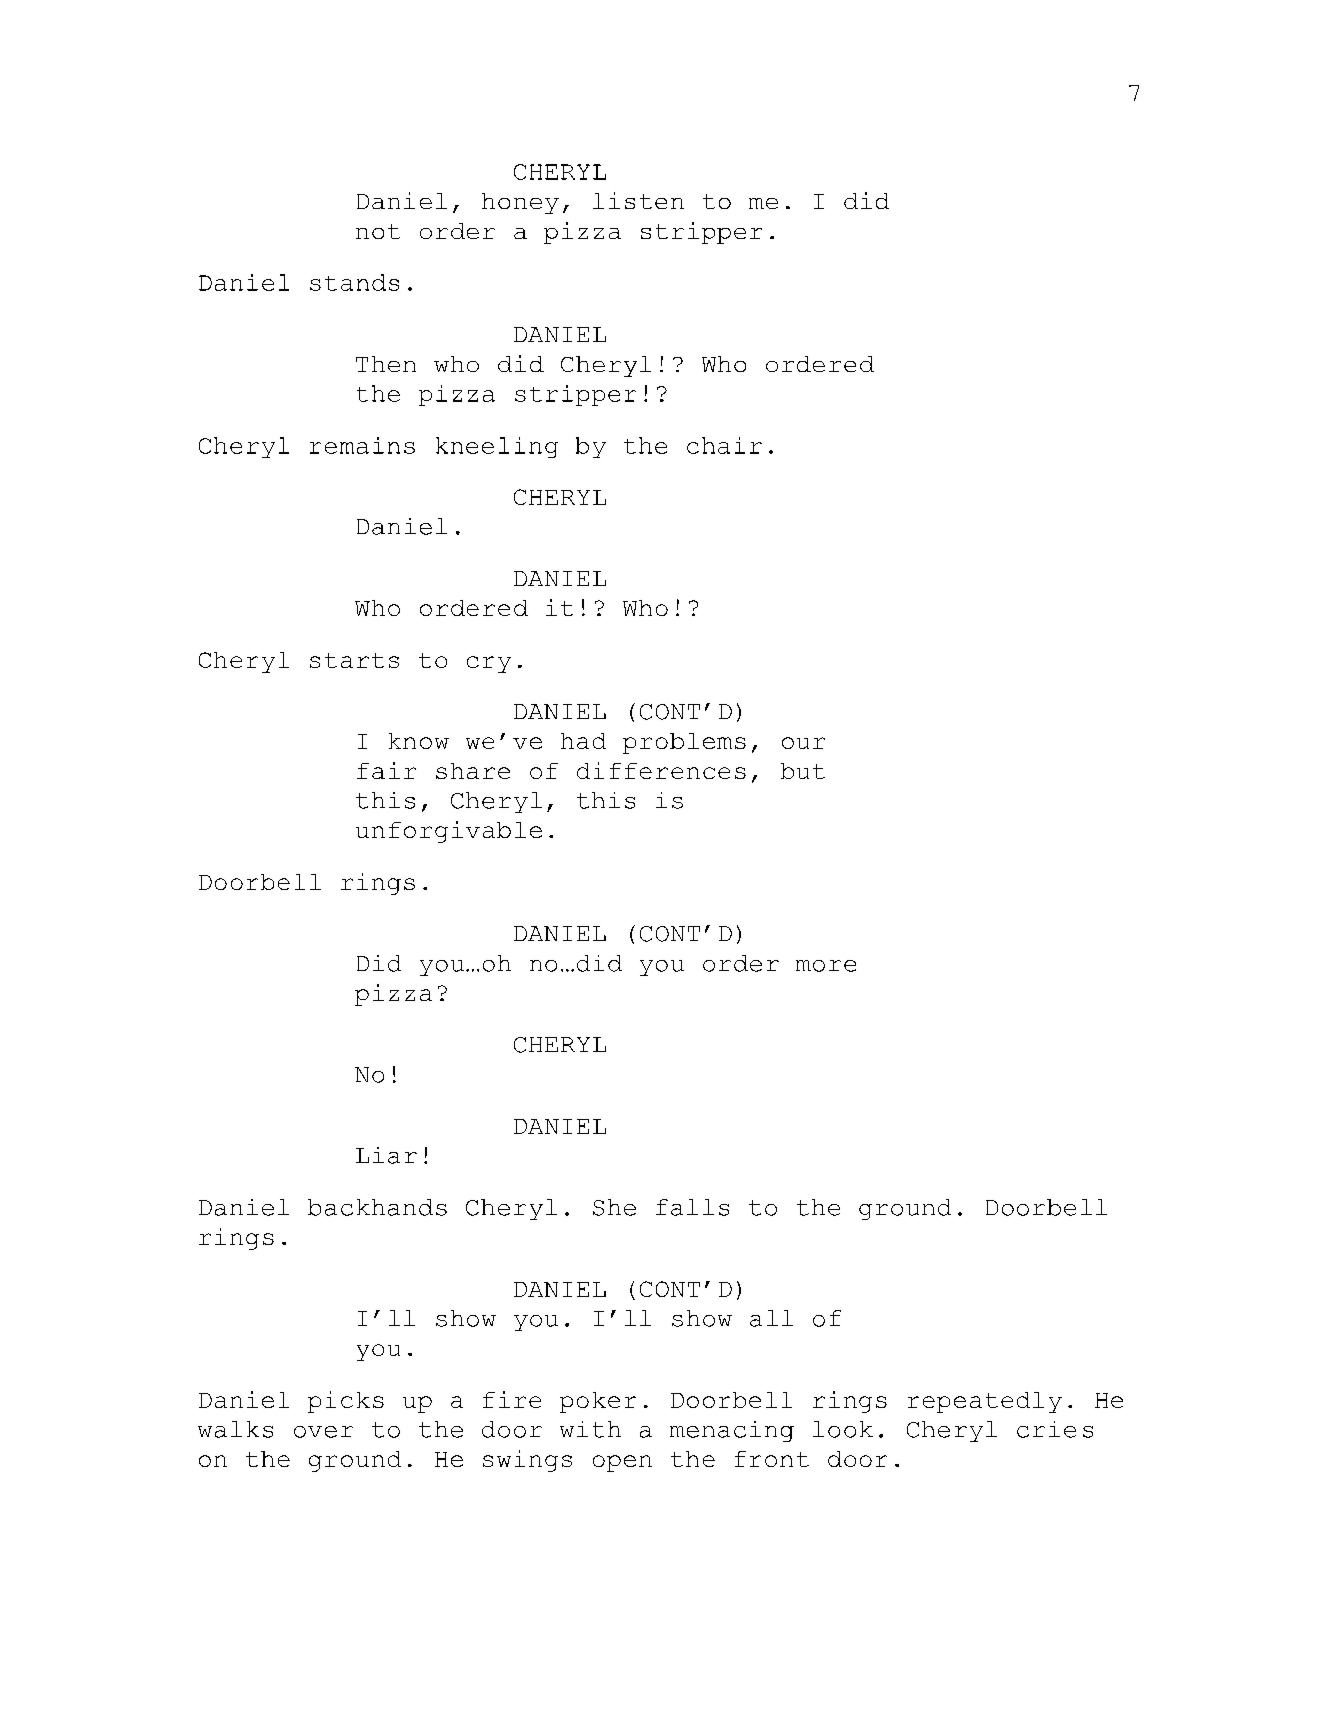 This screenshot has width=1339, height=1732. I want to click on over, so click(323, 1432).
